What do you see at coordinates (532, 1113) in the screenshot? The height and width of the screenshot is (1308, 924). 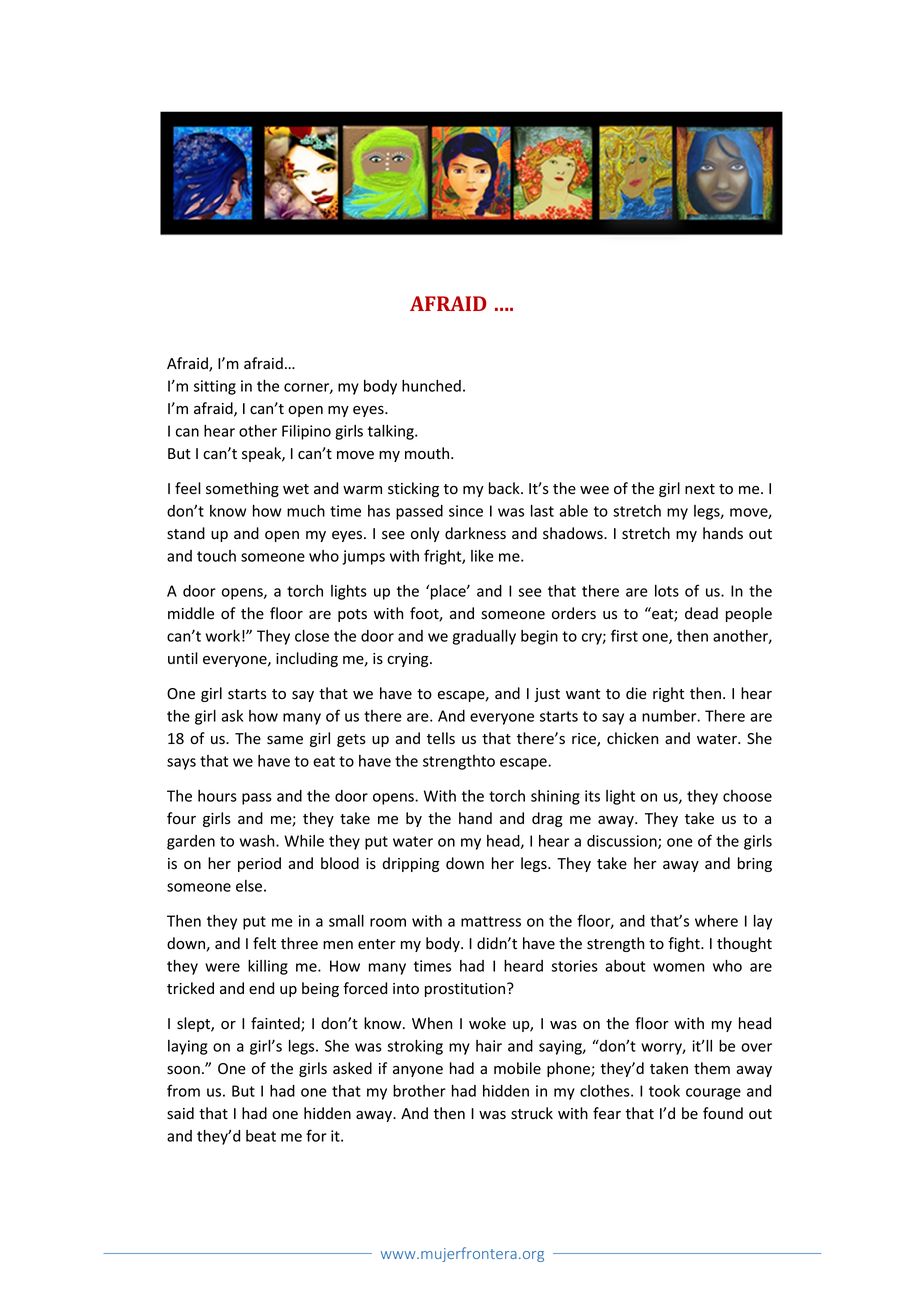 I see `struck` at bounding box center [532, 1113].
